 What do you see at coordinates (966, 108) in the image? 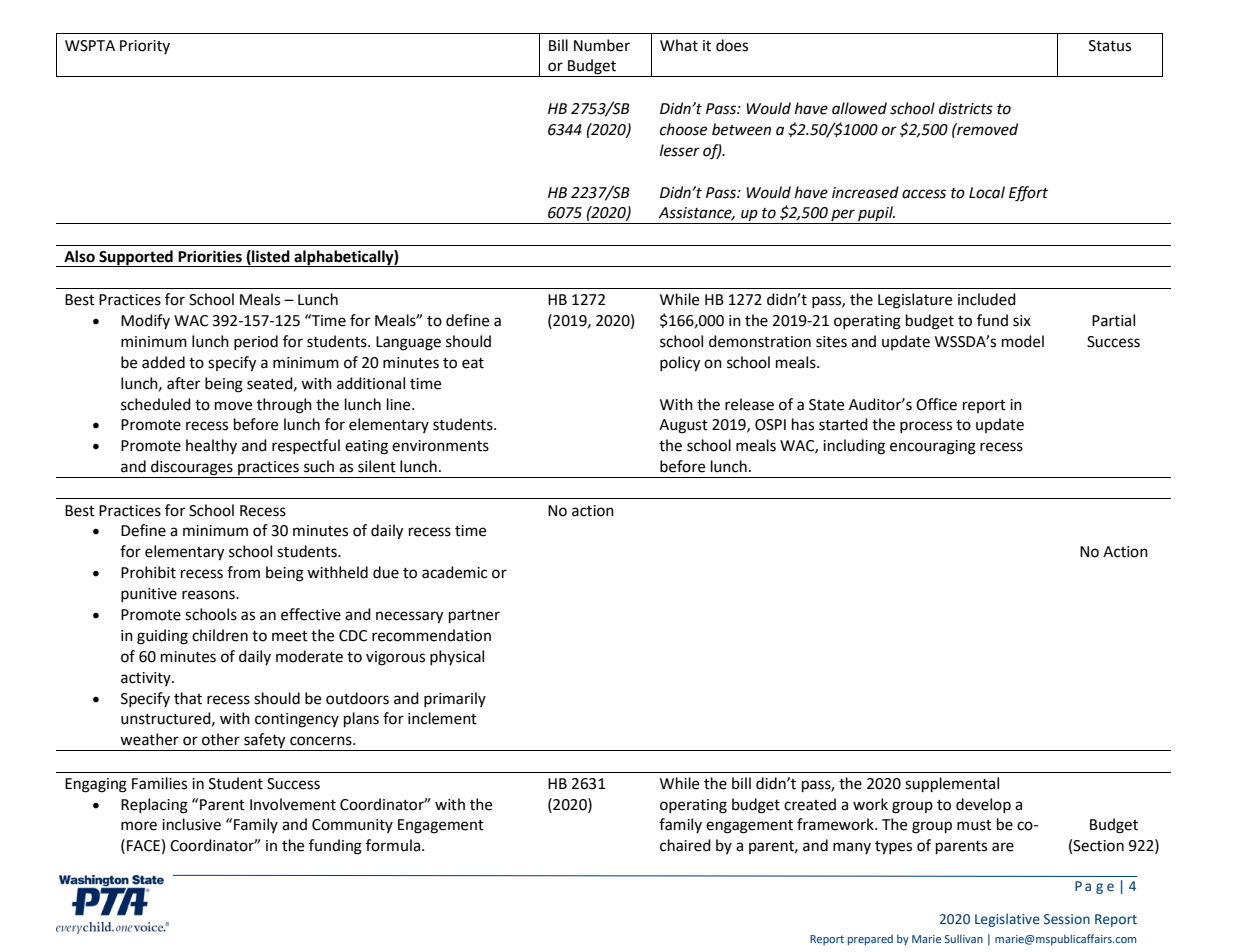
I see `districts` at bounding box center [966, 108].
